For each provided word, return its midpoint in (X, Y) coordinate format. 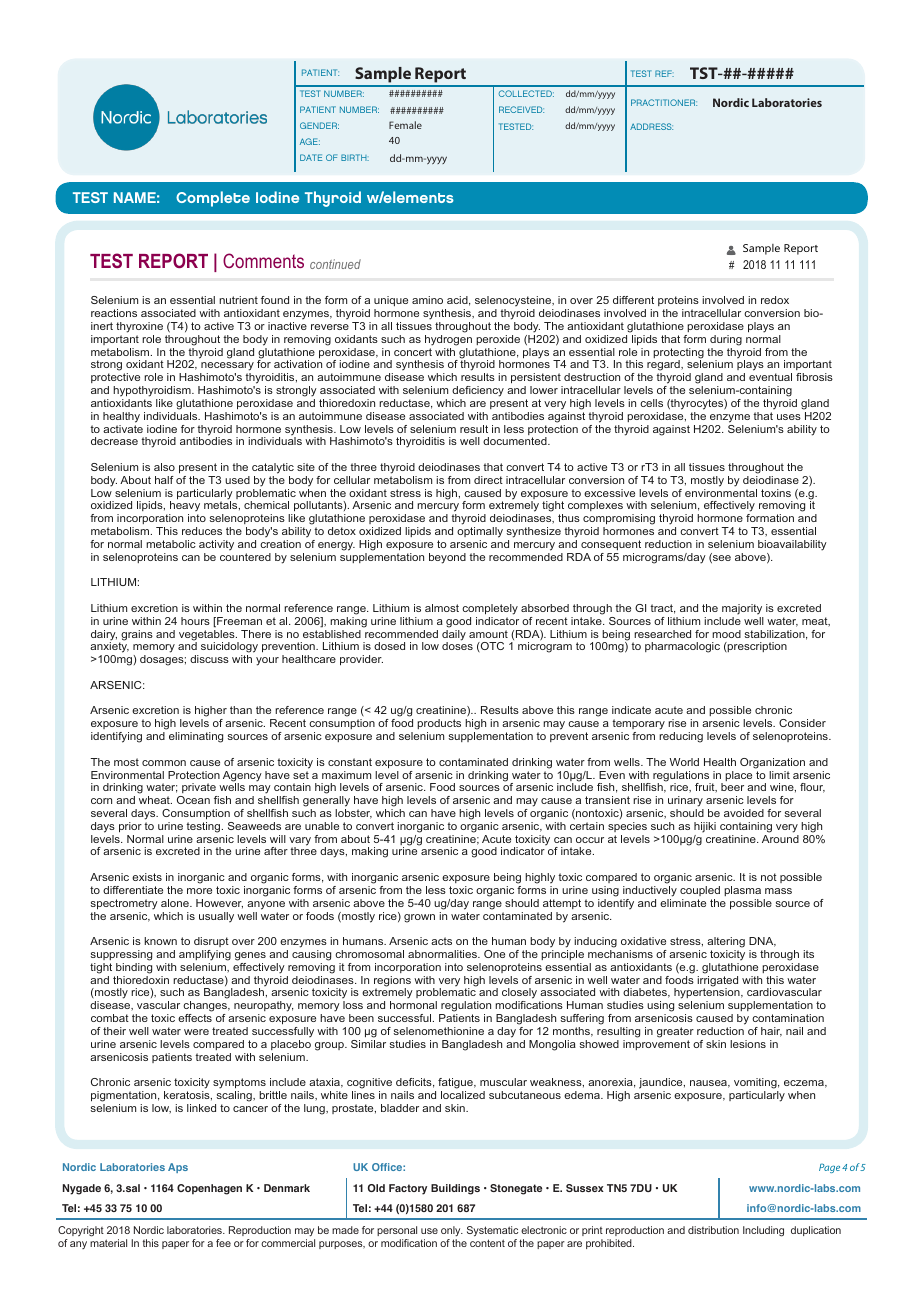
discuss (209, 659)
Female (405, 125)
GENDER (319, 125)
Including (763, 1231)
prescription (756, 647)
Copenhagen (209, 1189)
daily (454, 636)
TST (705, 73)
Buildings (455, 1189)
